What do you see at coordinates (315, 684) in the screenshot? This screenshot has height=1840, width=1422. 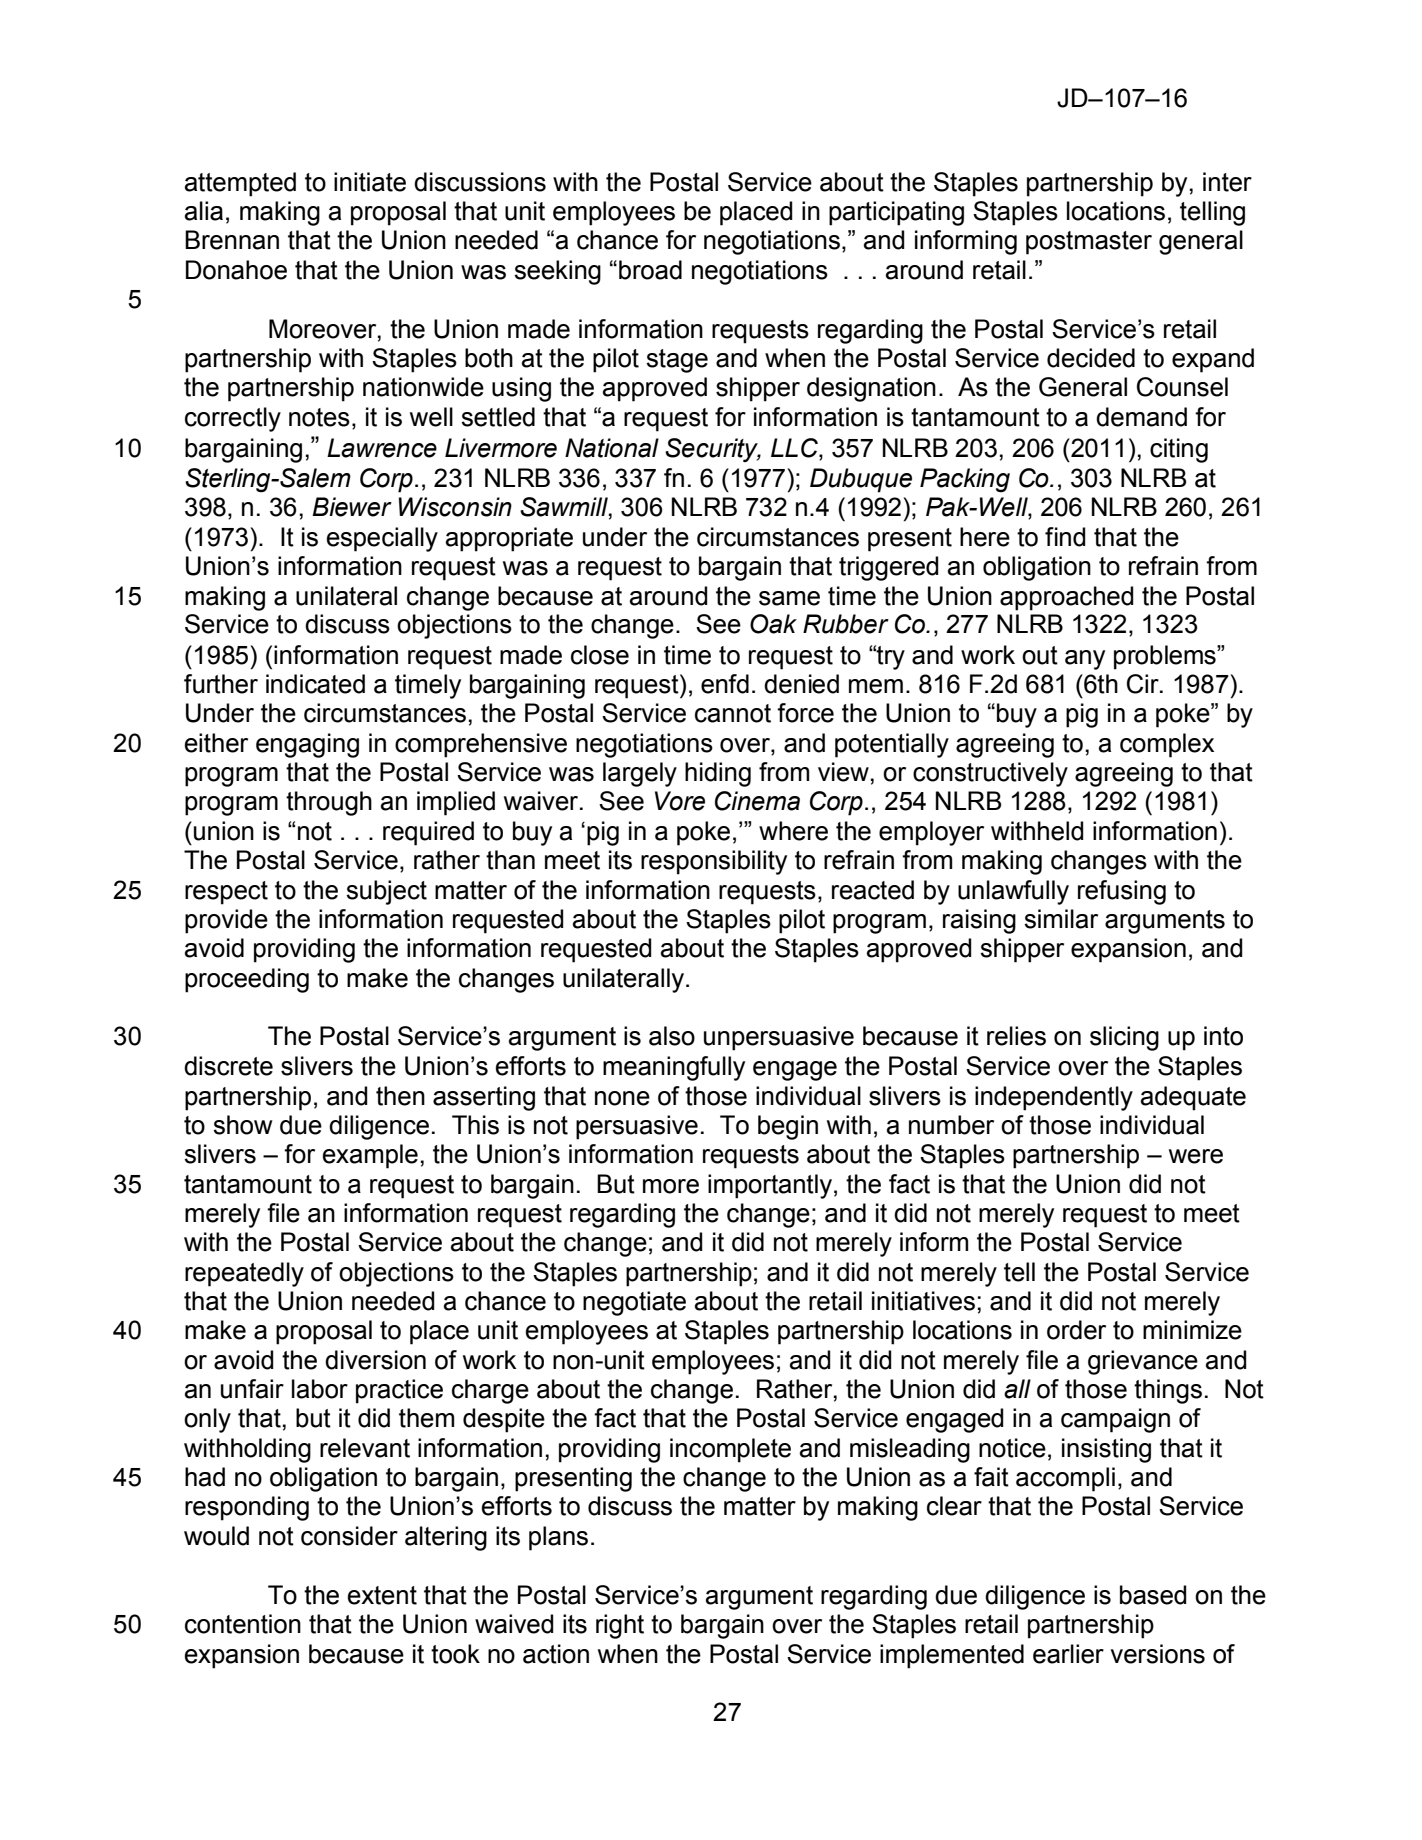 I see `indicated` at bounding box center [315, 684].
